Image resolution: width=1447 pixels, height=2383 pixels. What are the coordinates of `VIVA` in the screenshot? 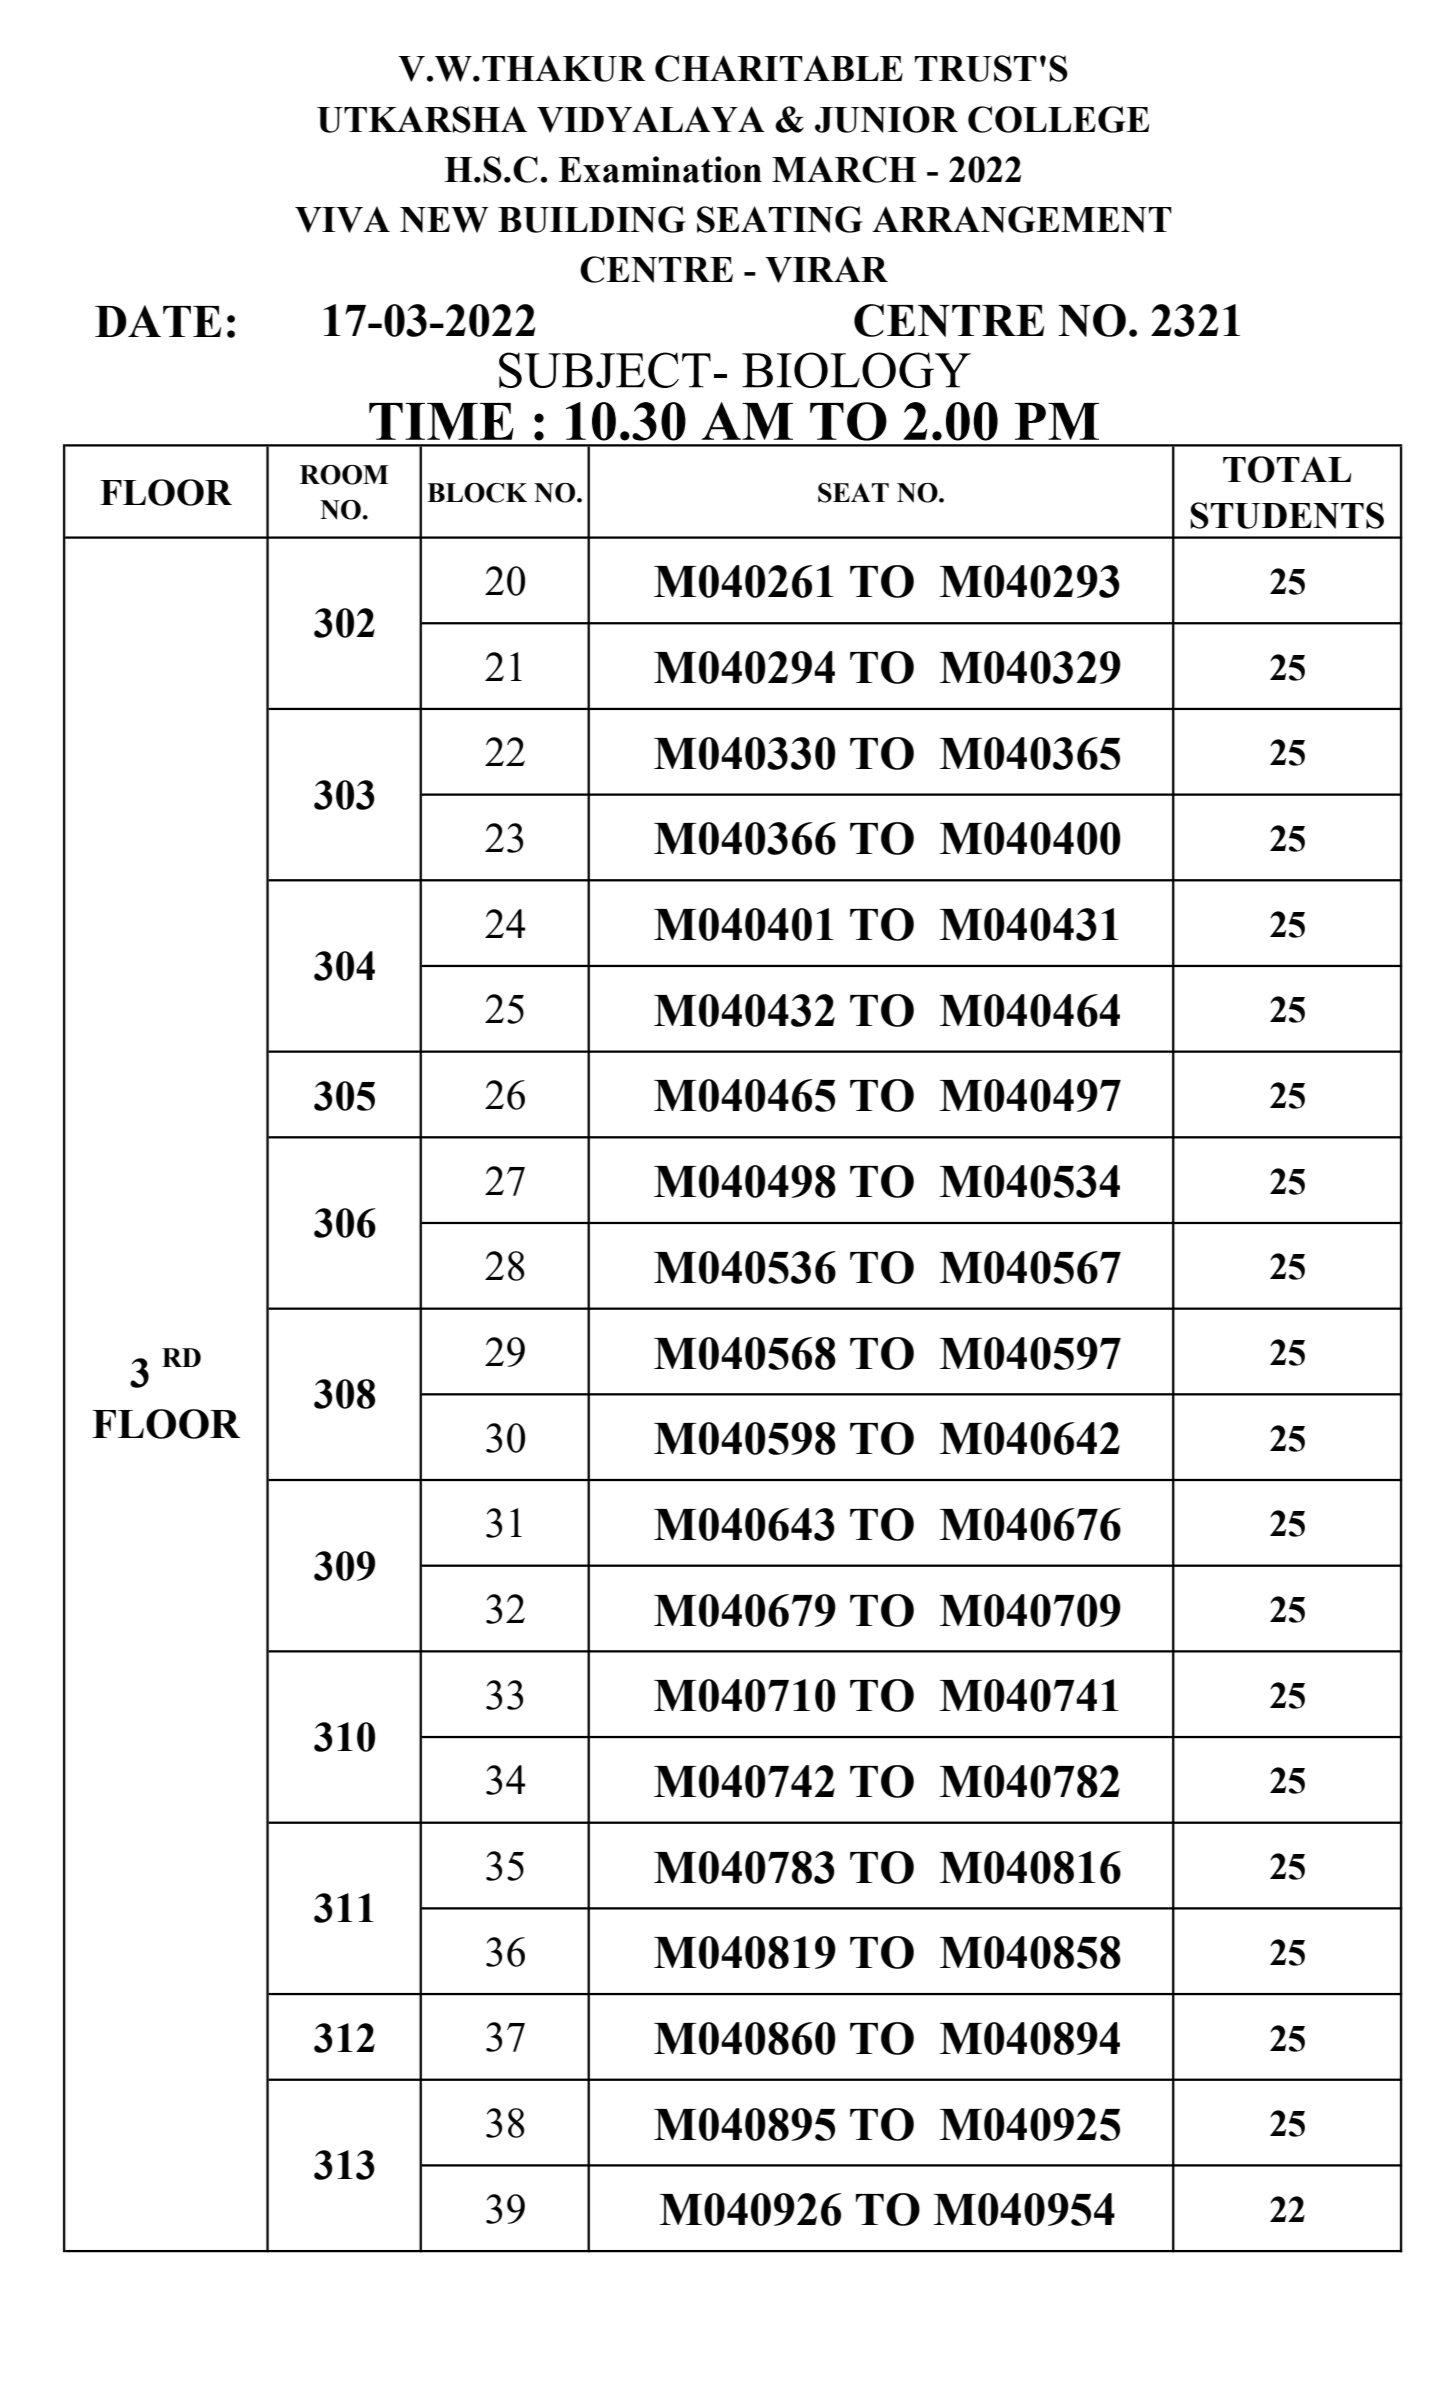 It's located at (342, 219).
